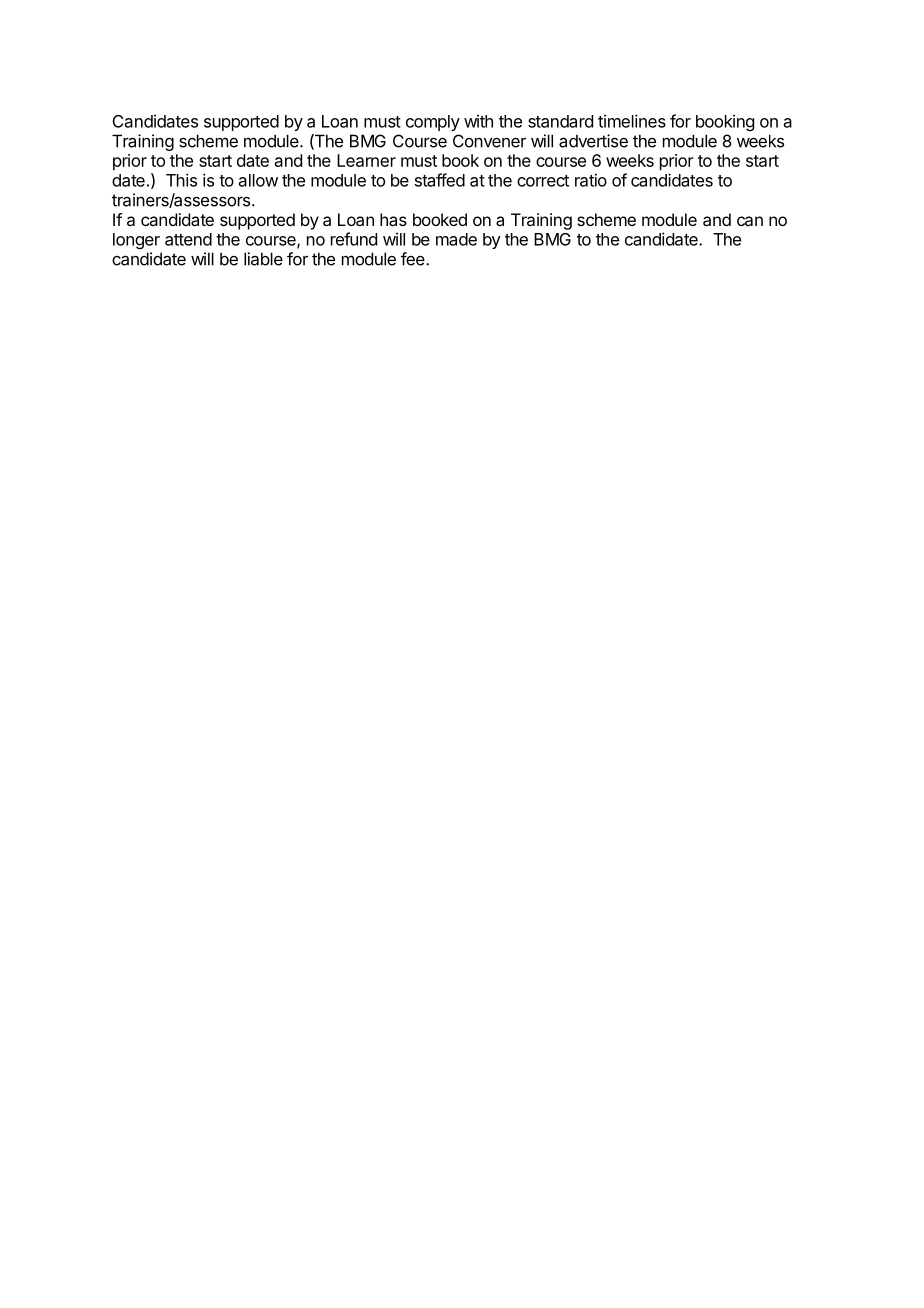 This screenshot has height=1308, width=924. I want to click on ratio, so click(591, 180).
